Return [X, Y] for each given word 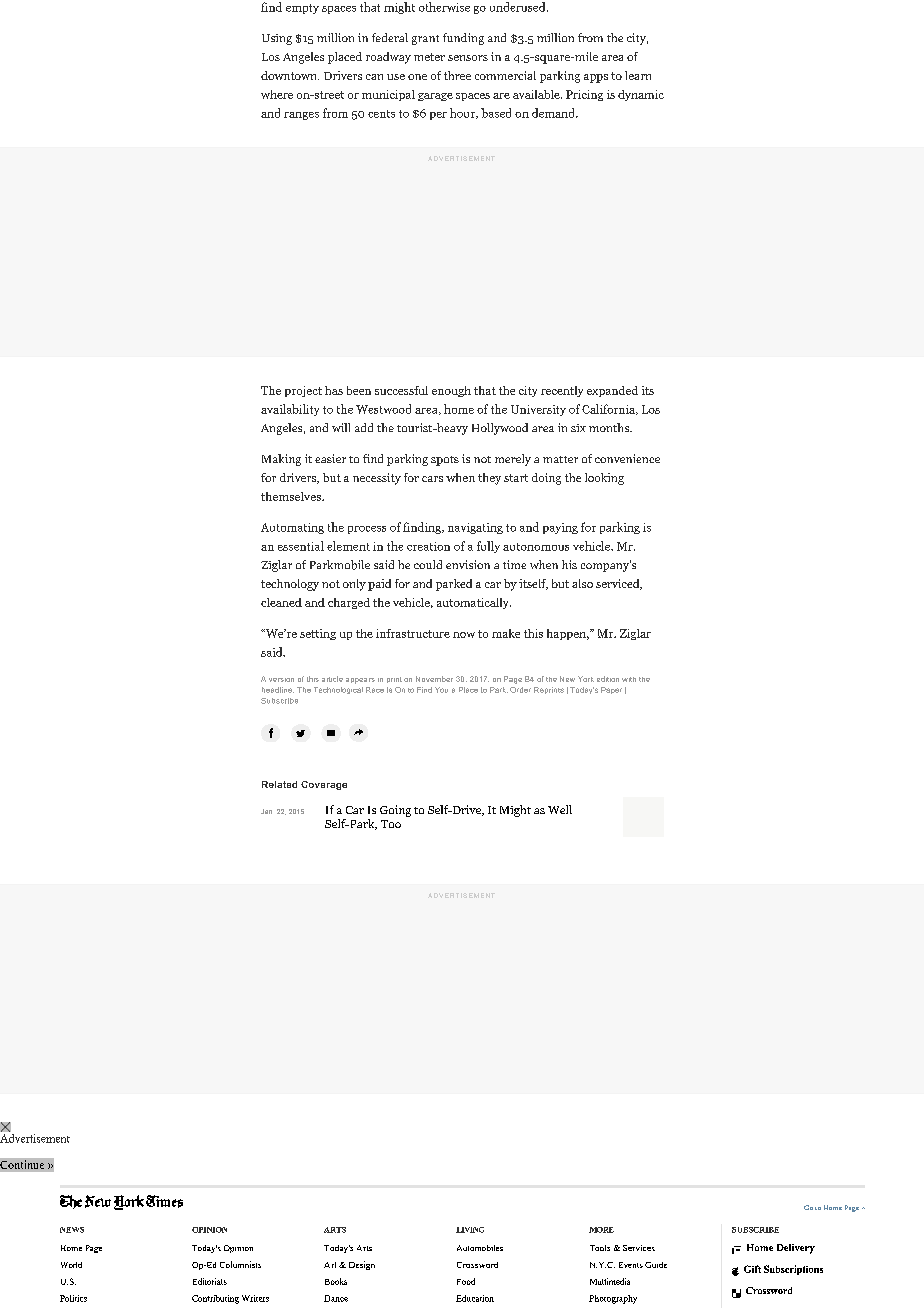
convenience [627, 458]
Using [277, 39]
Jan [266, 811]
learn [638, 75]
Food [466, 1281]
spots [445, 461]
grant [425, 40]
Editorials [210, 1281]
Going [395, 811]
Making [281, 460]
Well [560, 809]
